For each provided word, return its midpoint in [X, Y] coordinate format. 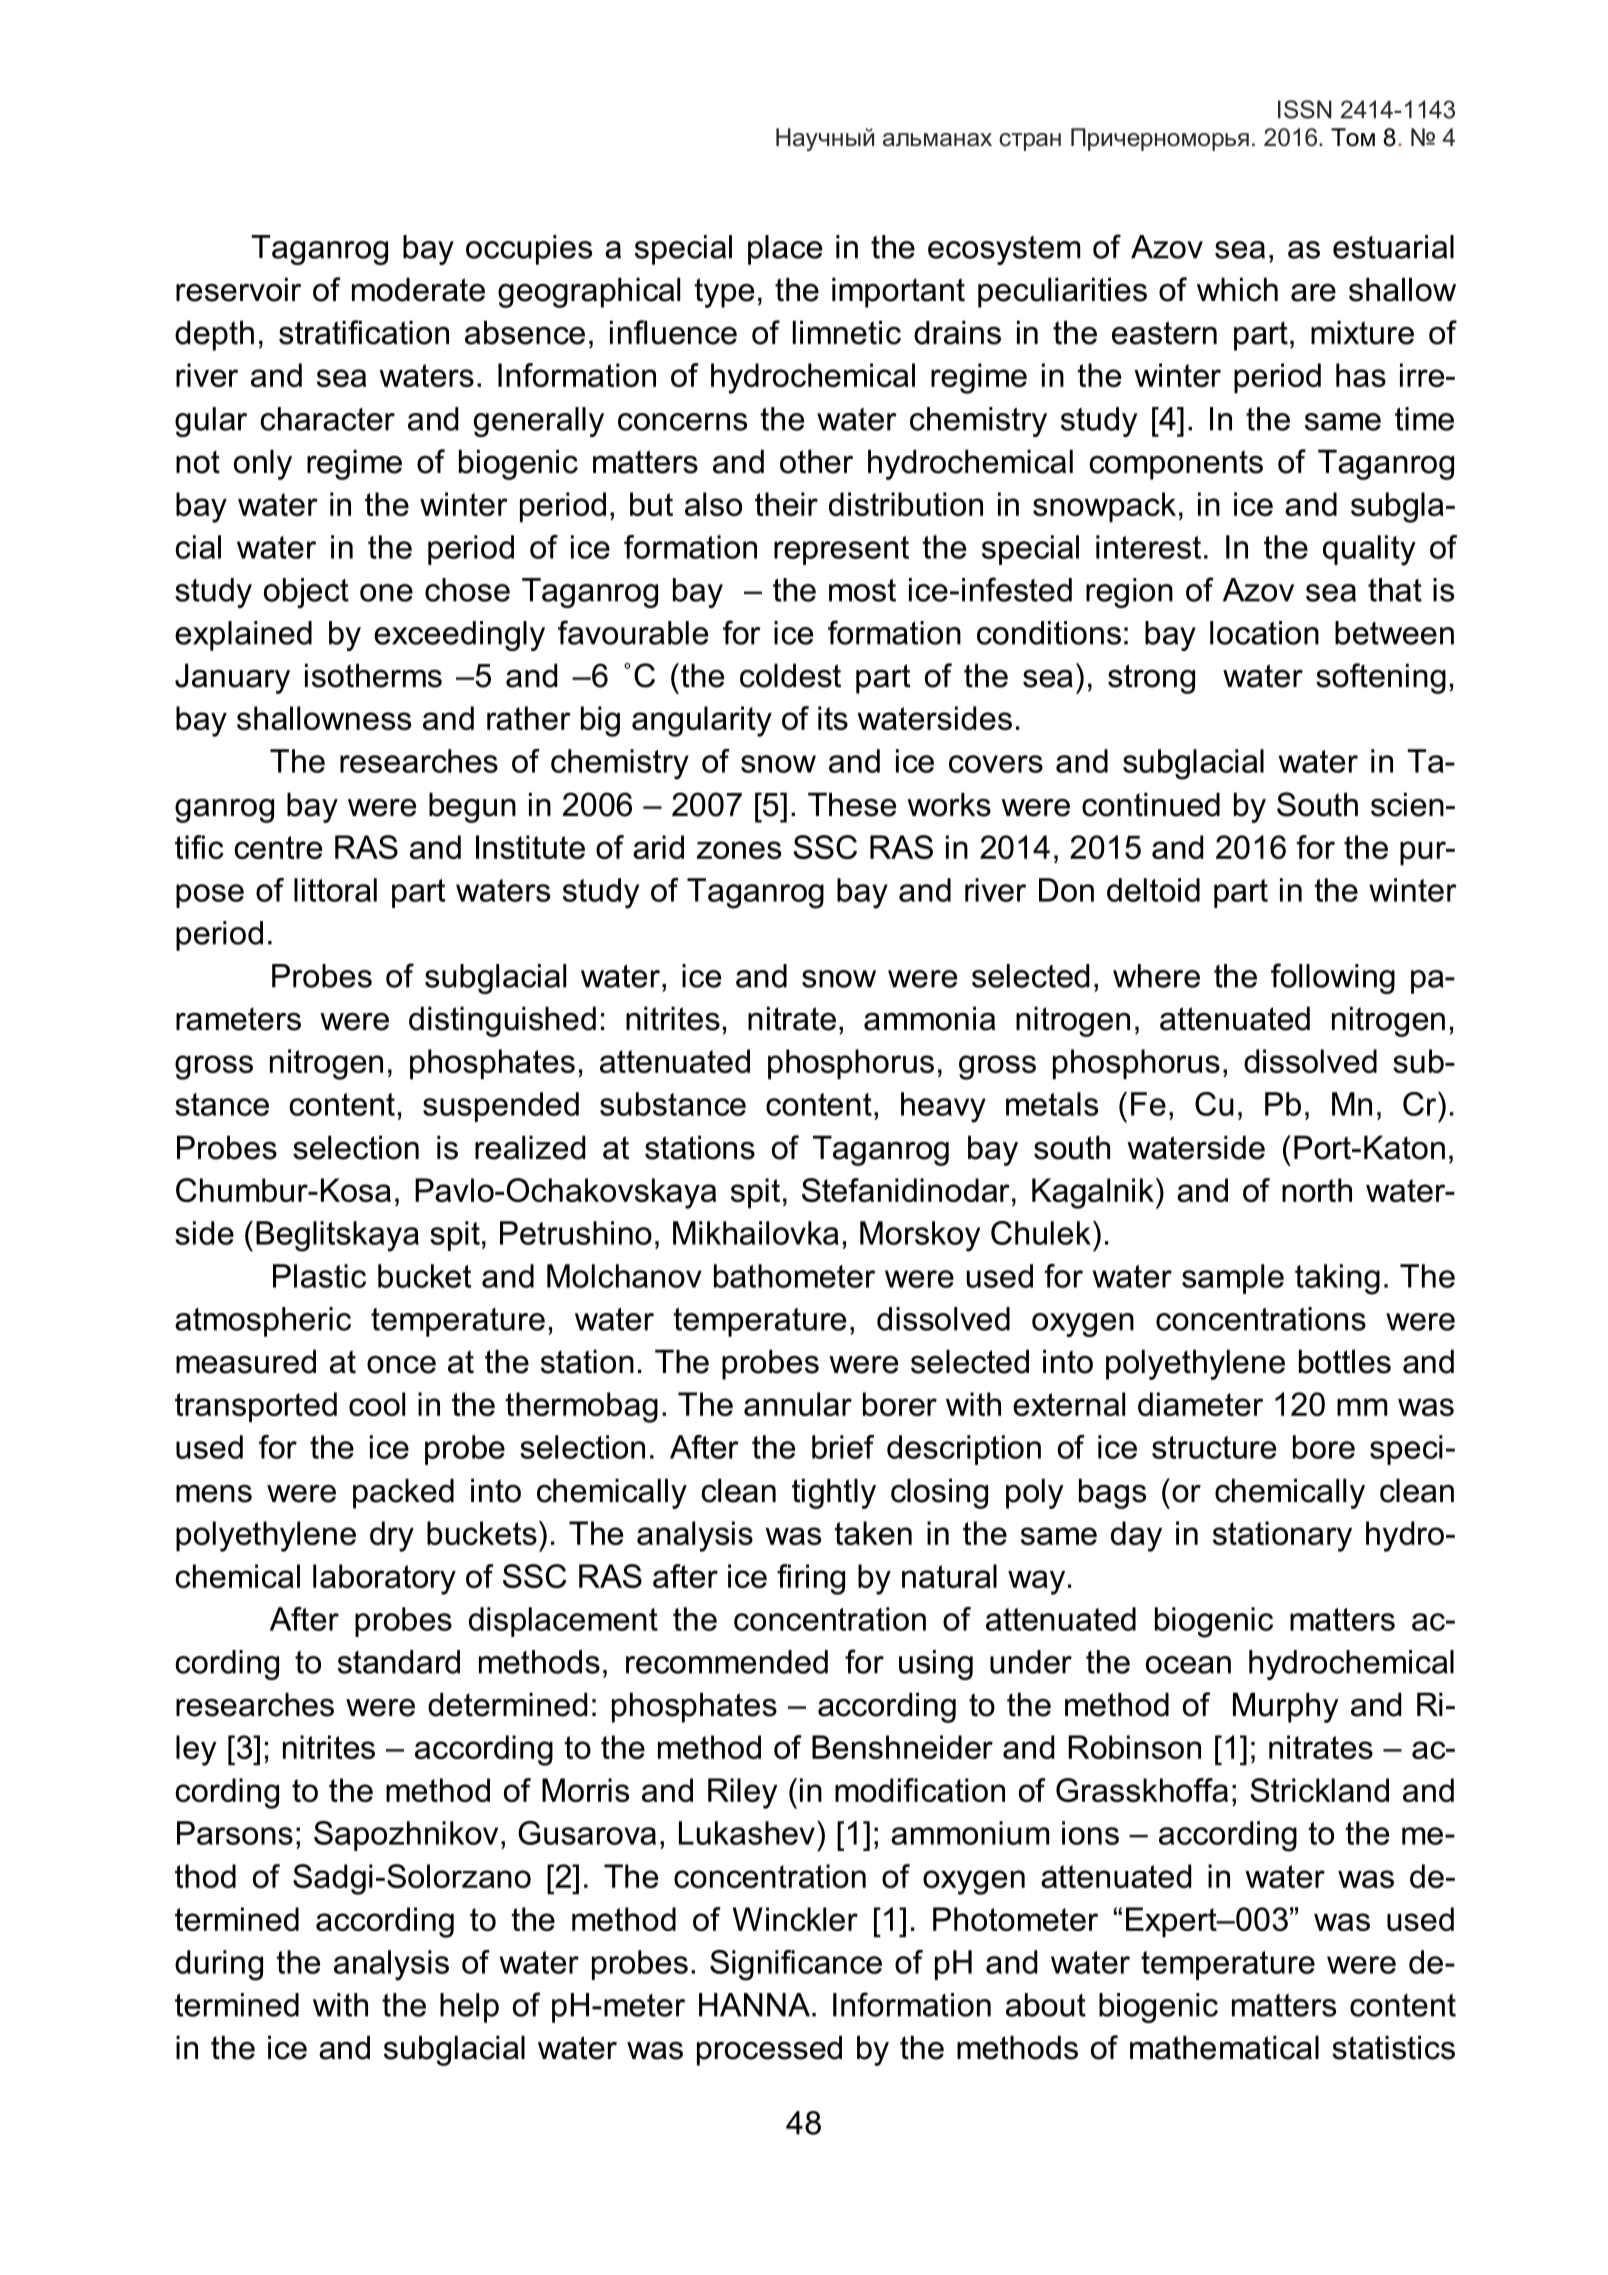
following [1333, 978]
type [724, 293]
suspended [501, 1107]
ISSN [1305, 109]
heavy [943, 1107]
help [469, 2008]
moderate [418, 289]
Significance [796, 1965]
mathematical [1224, 2047]
